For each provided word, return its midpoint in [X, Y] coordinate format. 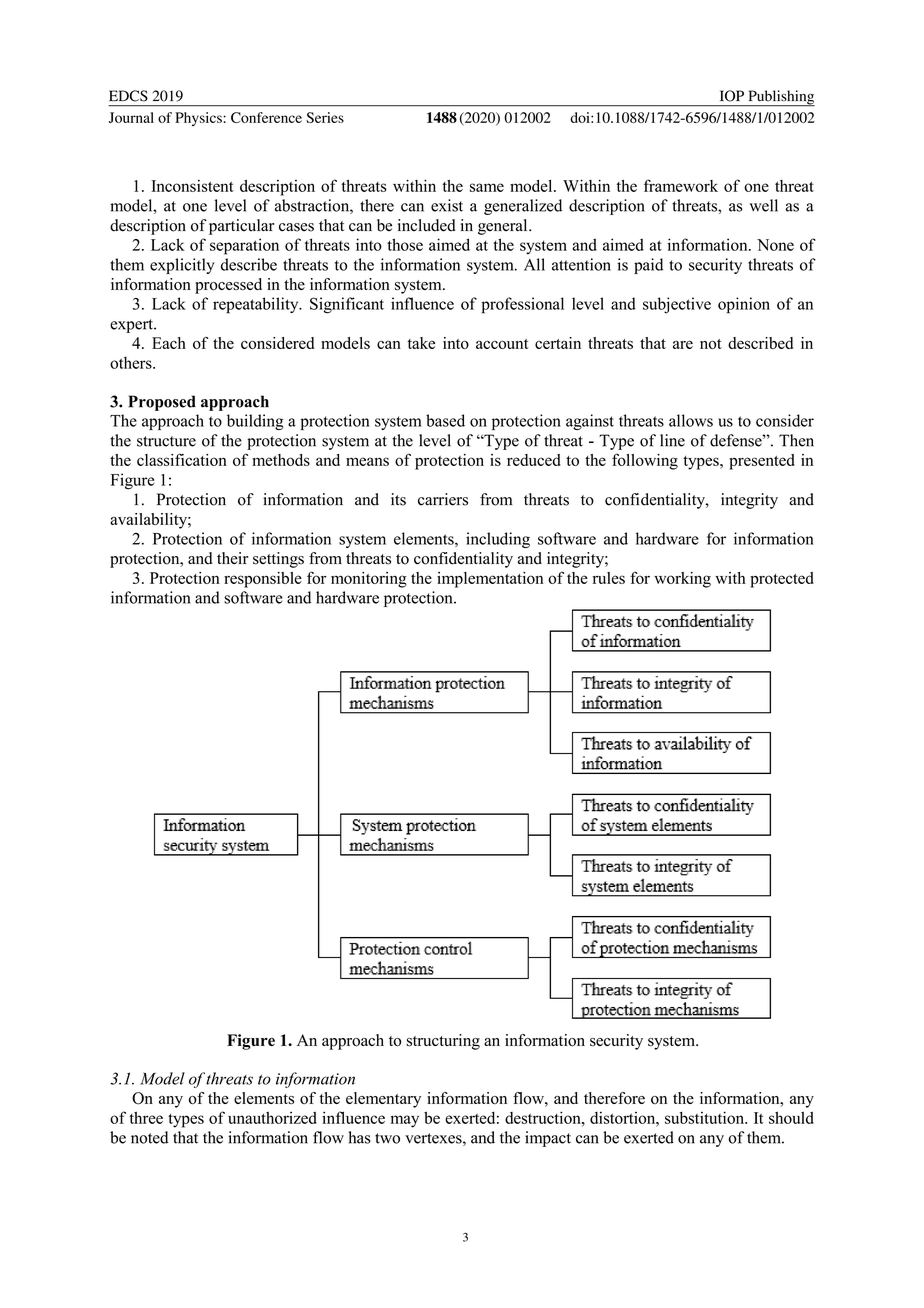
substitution [706, 1117]
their [232, 558]
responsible [263, 580]
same [487, 187]
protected [782, 580]
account [502, 344]
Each [169, 343]
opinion [744, 305]
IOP [732, 96]
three [146, 1117]
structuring [443, 1042]
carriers [443, 499]
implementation [490, 580]
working [682, 580]
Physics [199, 119]
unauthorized [272, 1118]
